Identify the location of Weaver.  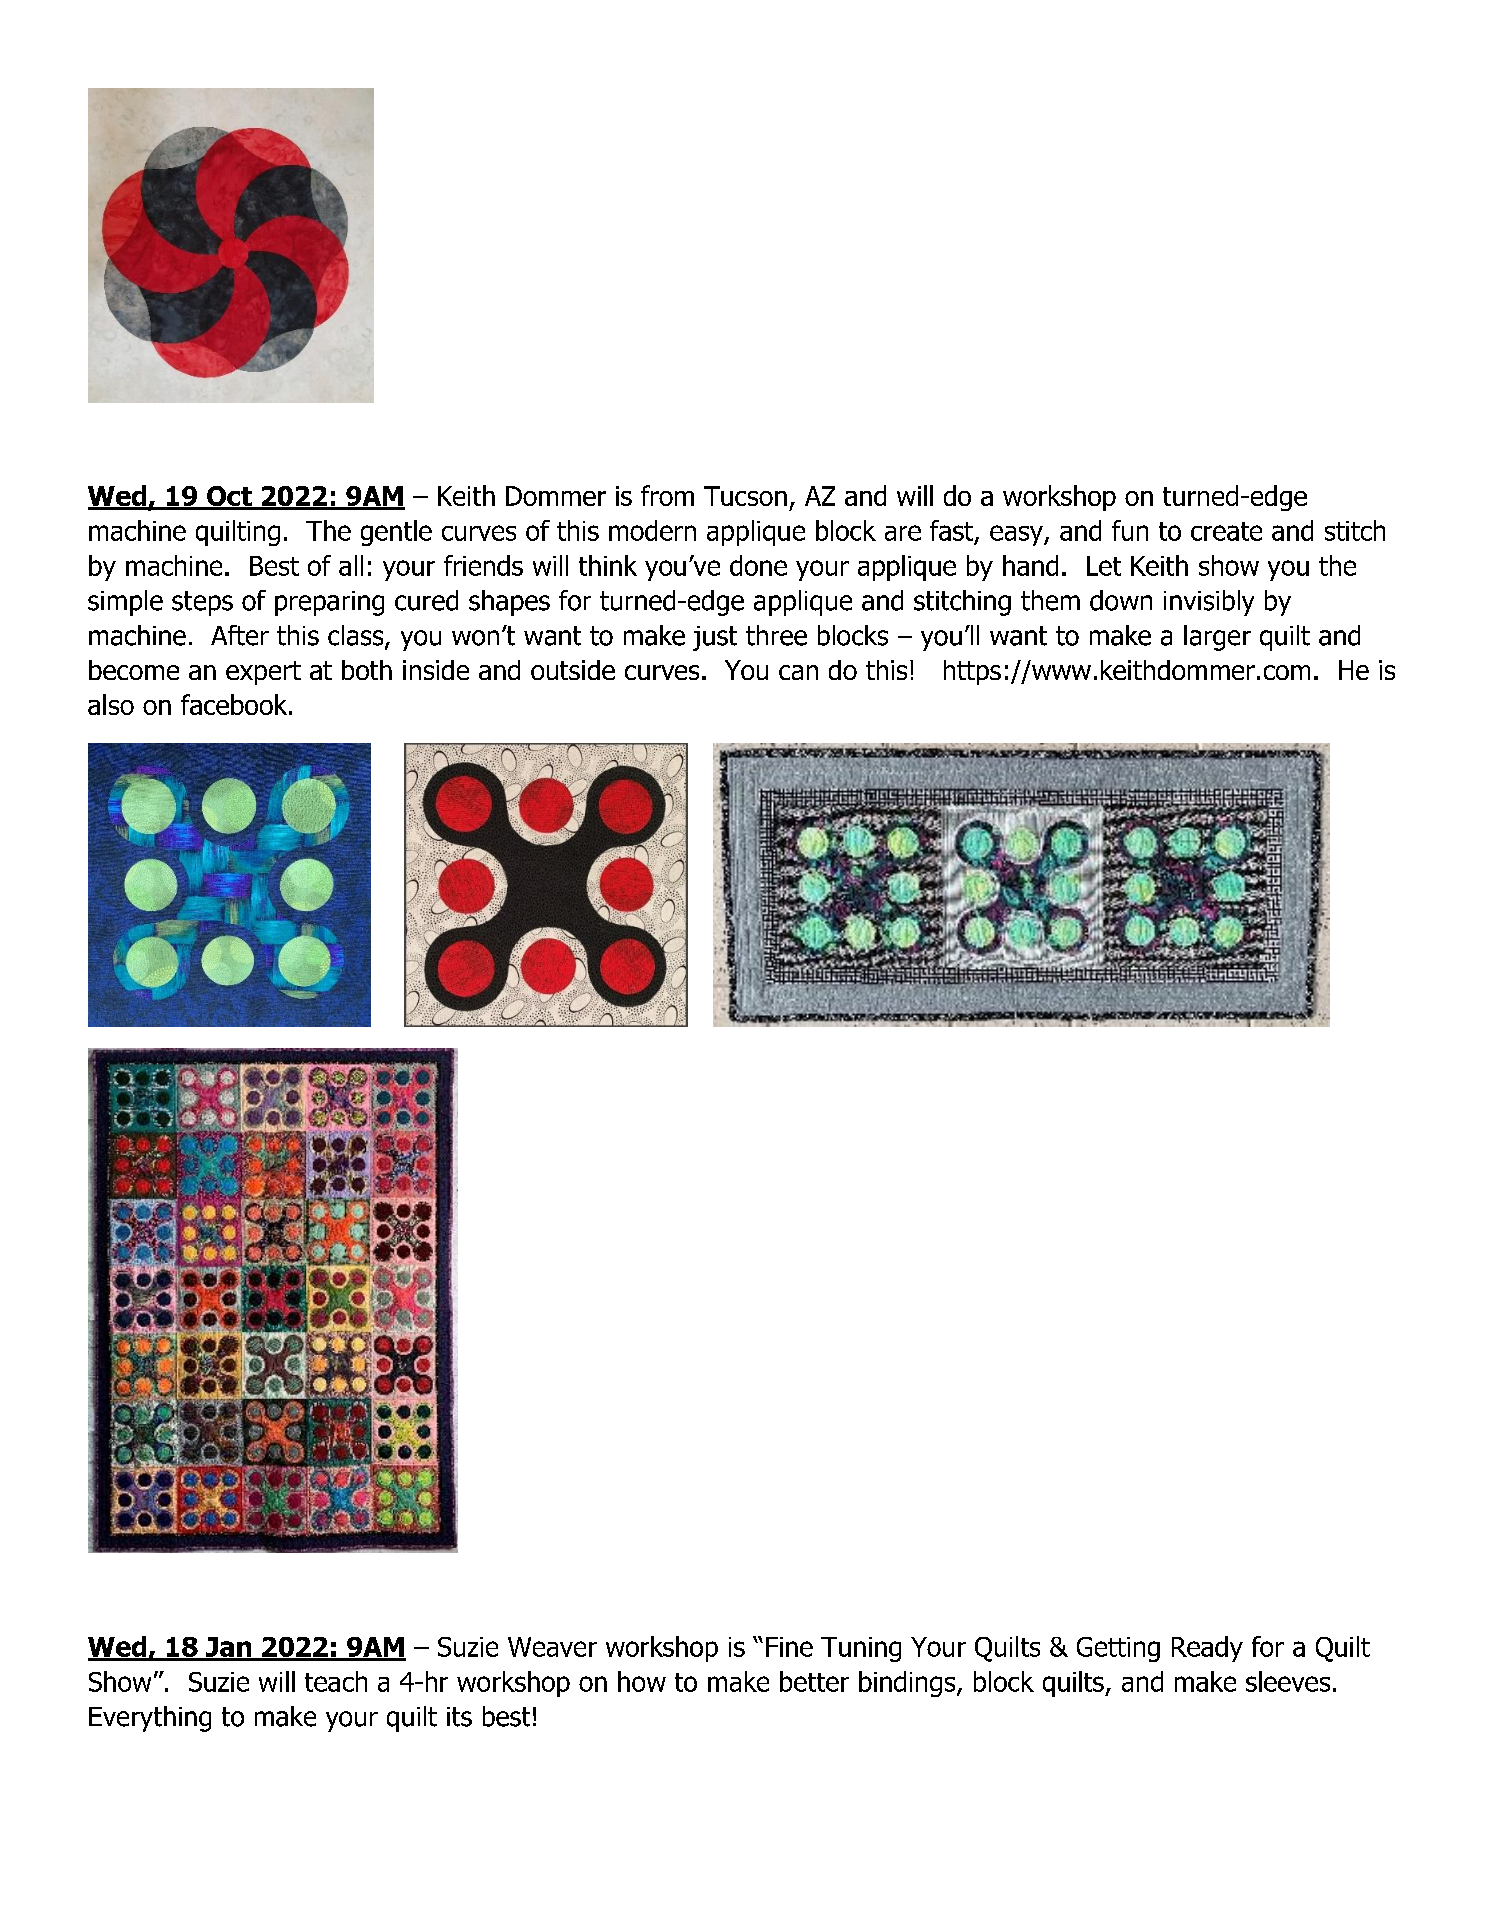
(552, 1647).
